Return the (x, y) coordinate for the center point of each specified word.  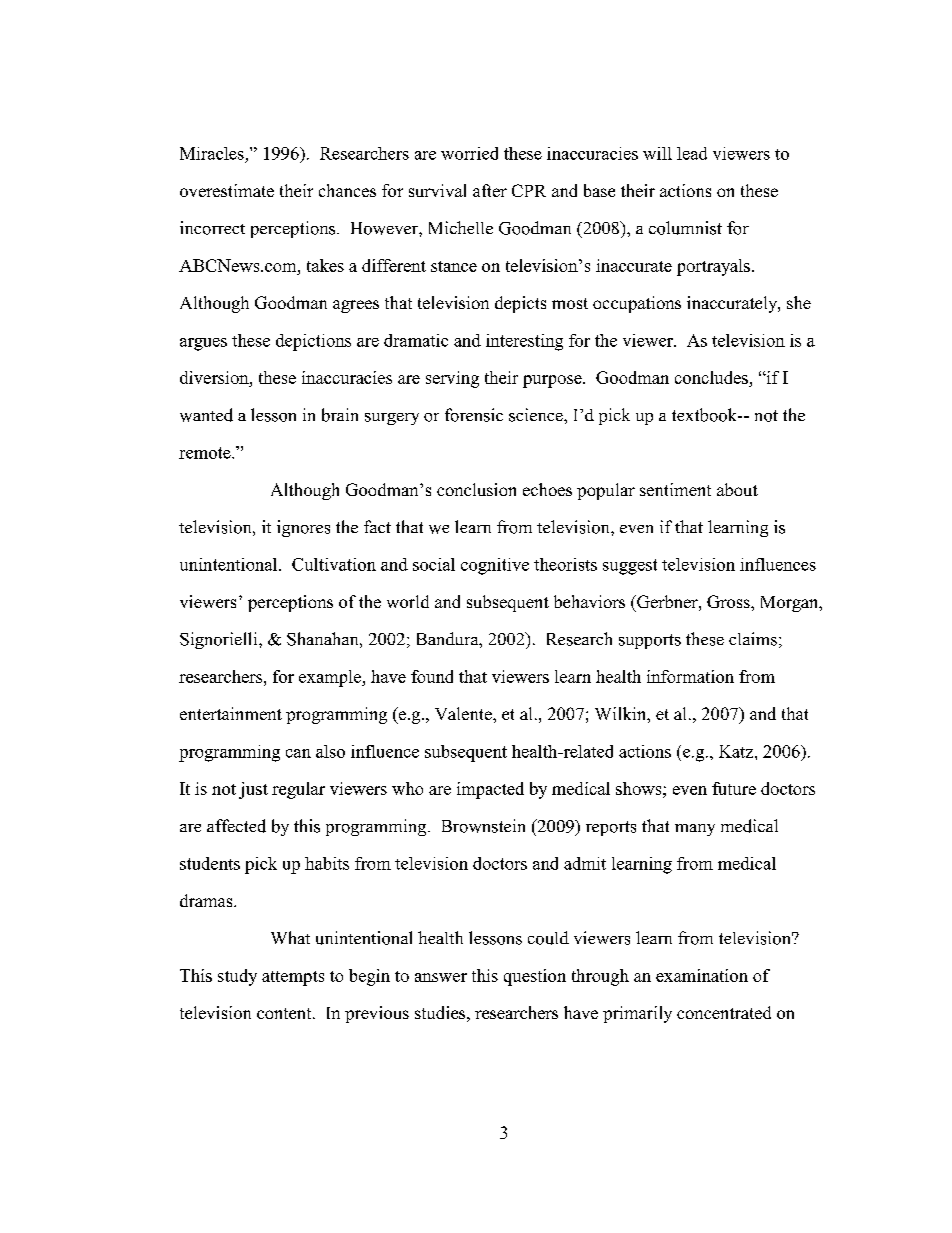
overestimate (227, 190)
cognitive (495, 566)
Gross (729, 601)
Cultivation (334, 564)
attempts (293, 978)
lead (692, 153)
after (490, 190)
